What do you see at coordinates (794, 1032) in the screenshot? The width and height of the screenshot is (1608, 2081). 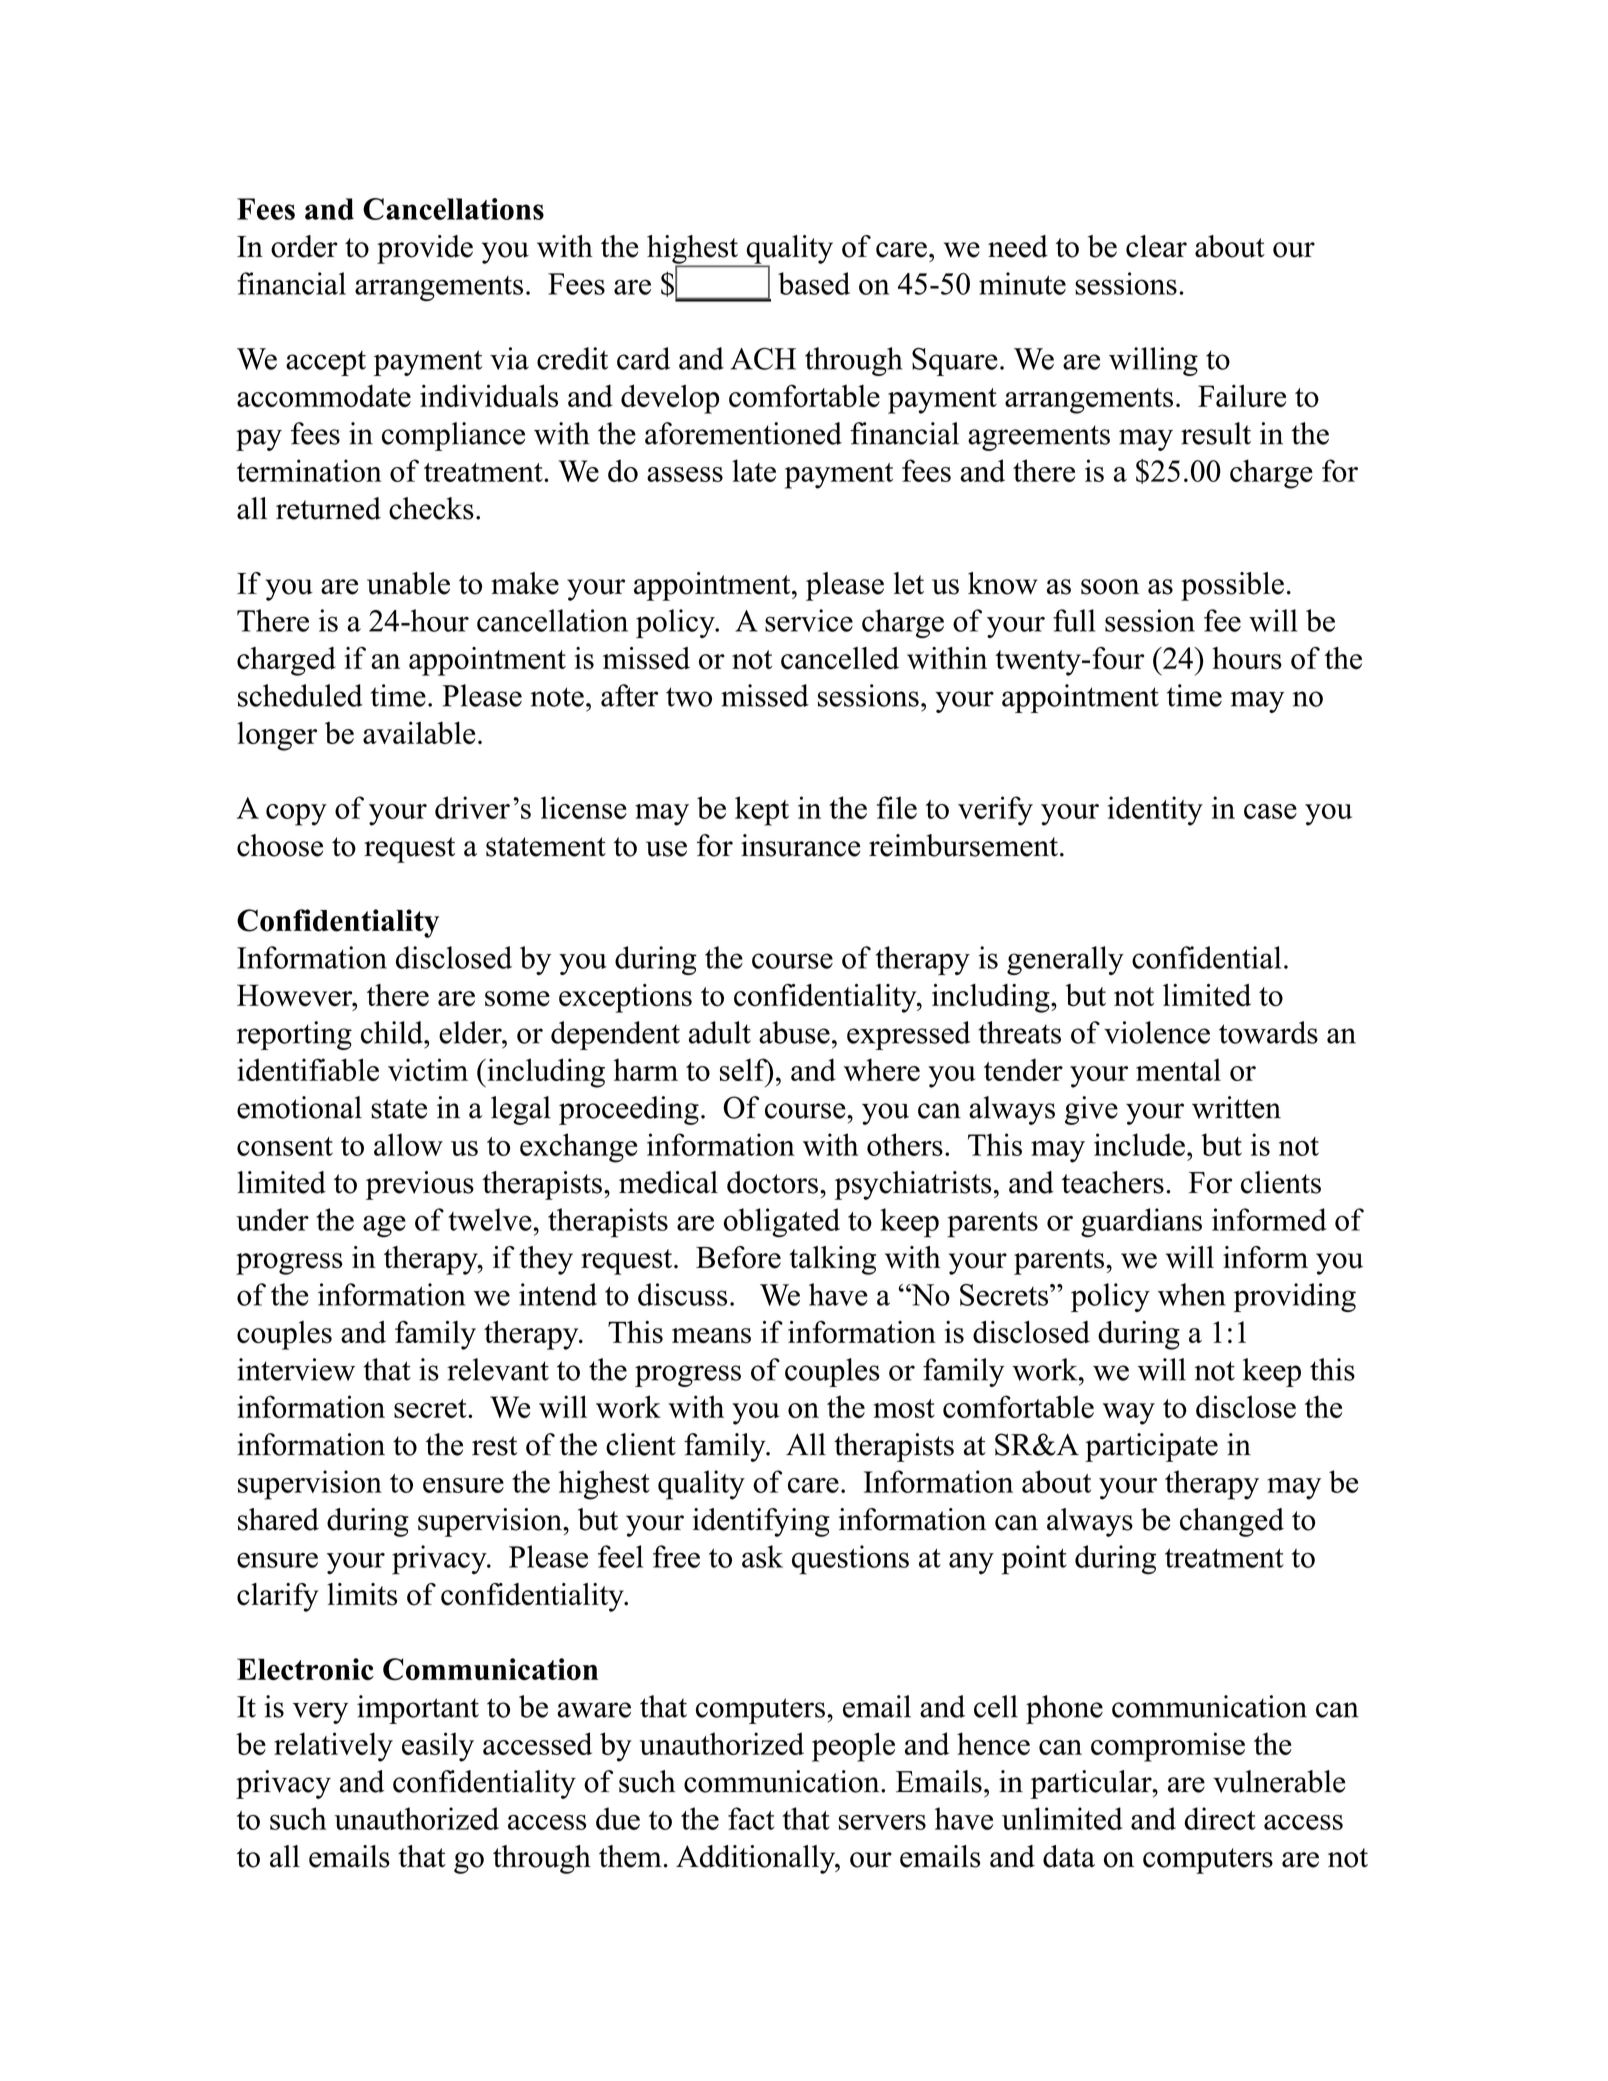 I see `abuse` at bounding box center [794, 1032].
